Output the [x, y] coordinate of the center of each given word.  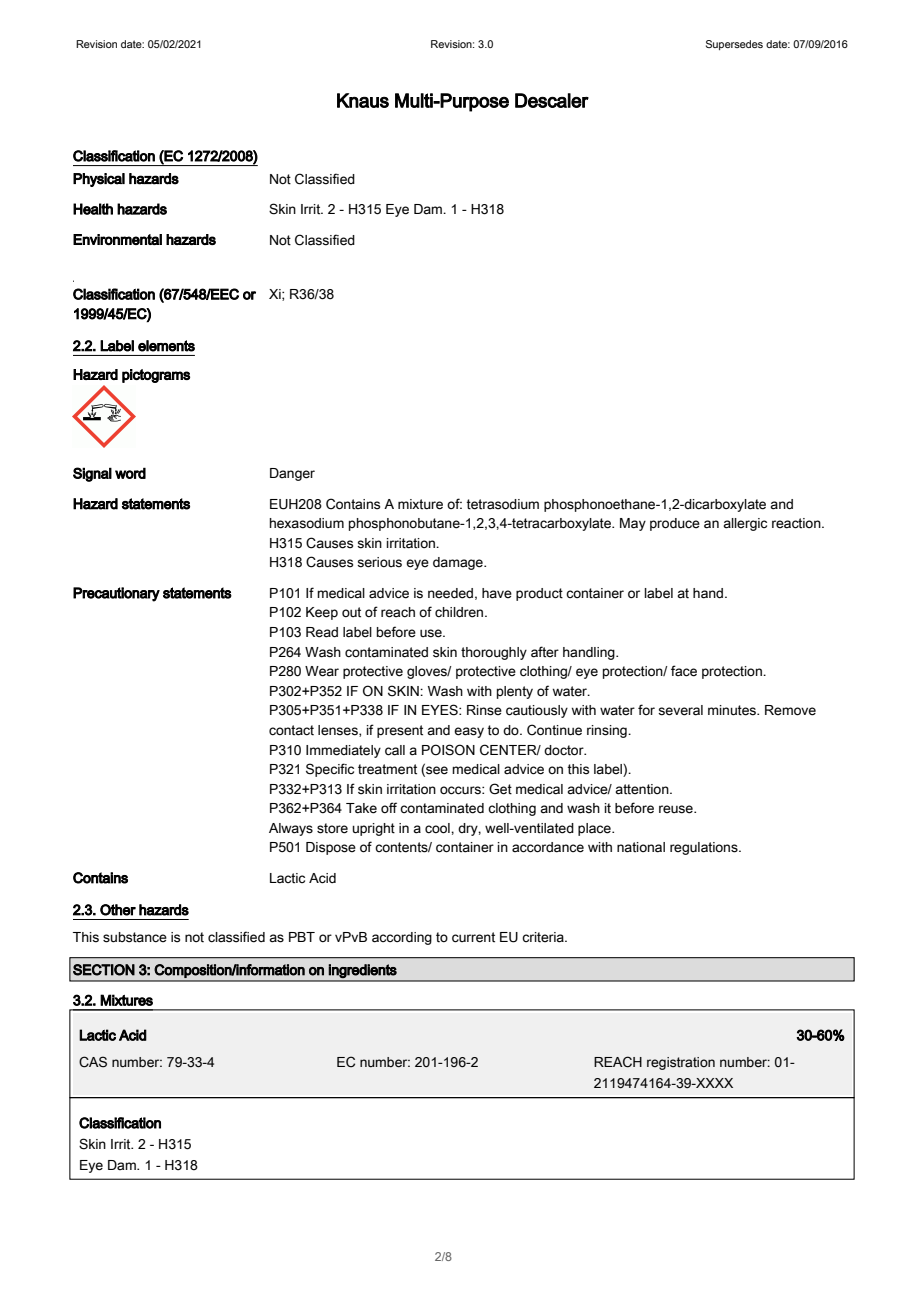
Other [118, 910]
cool [438, 828]
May [633, 524]
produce [675, 524]
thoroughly [494, 653]
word [130, 473]
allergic [745, 524]
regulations [705, 848]
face [684, 671]
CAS [93, 1062]
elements [166, 346]
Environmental [117, 239]
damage [459, 563]
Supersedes [734, 45]
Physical [99, 180]
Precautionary [116, 594]
